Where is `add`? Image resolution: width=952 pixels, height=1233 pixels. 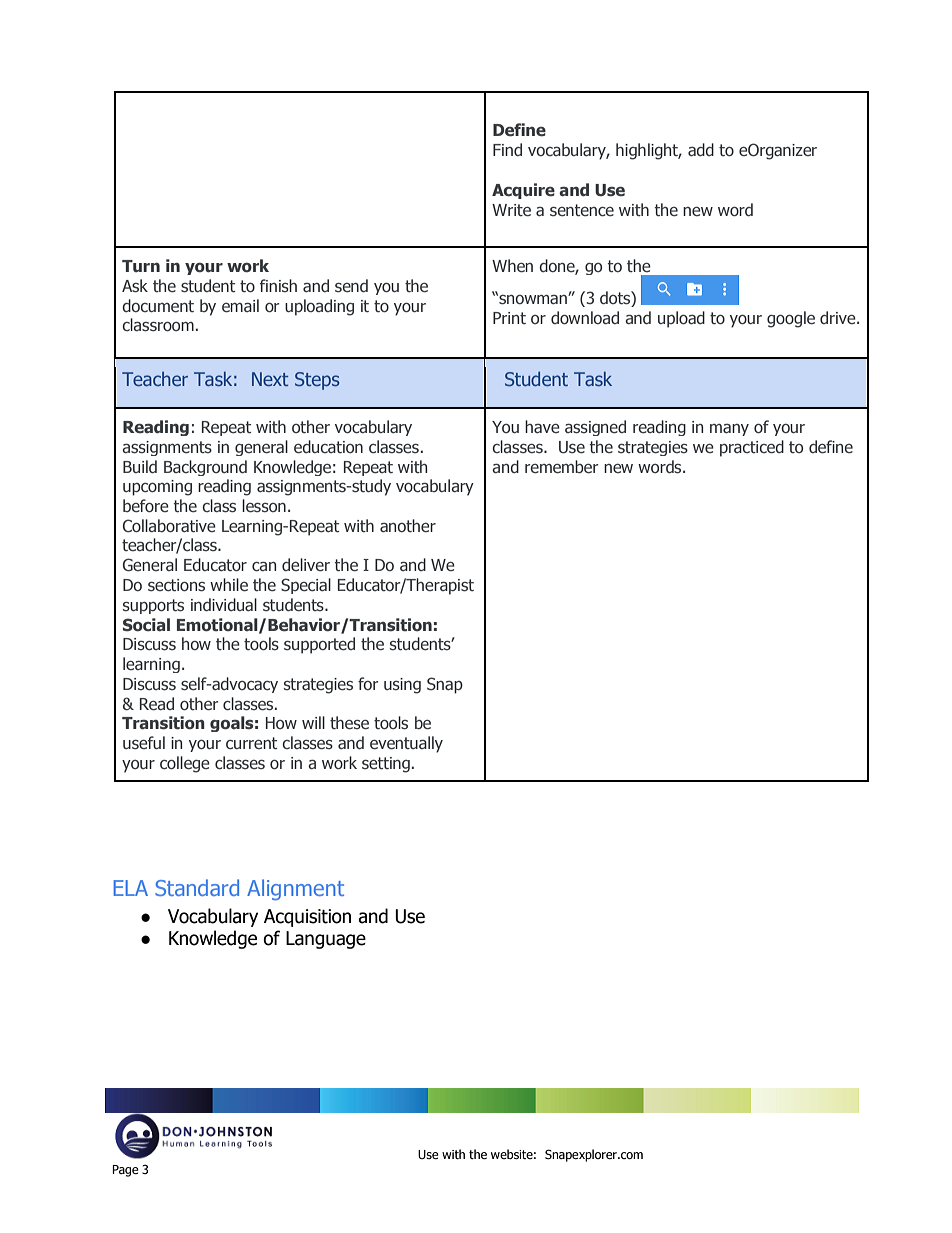
add is located at coordinates (701, 149).
